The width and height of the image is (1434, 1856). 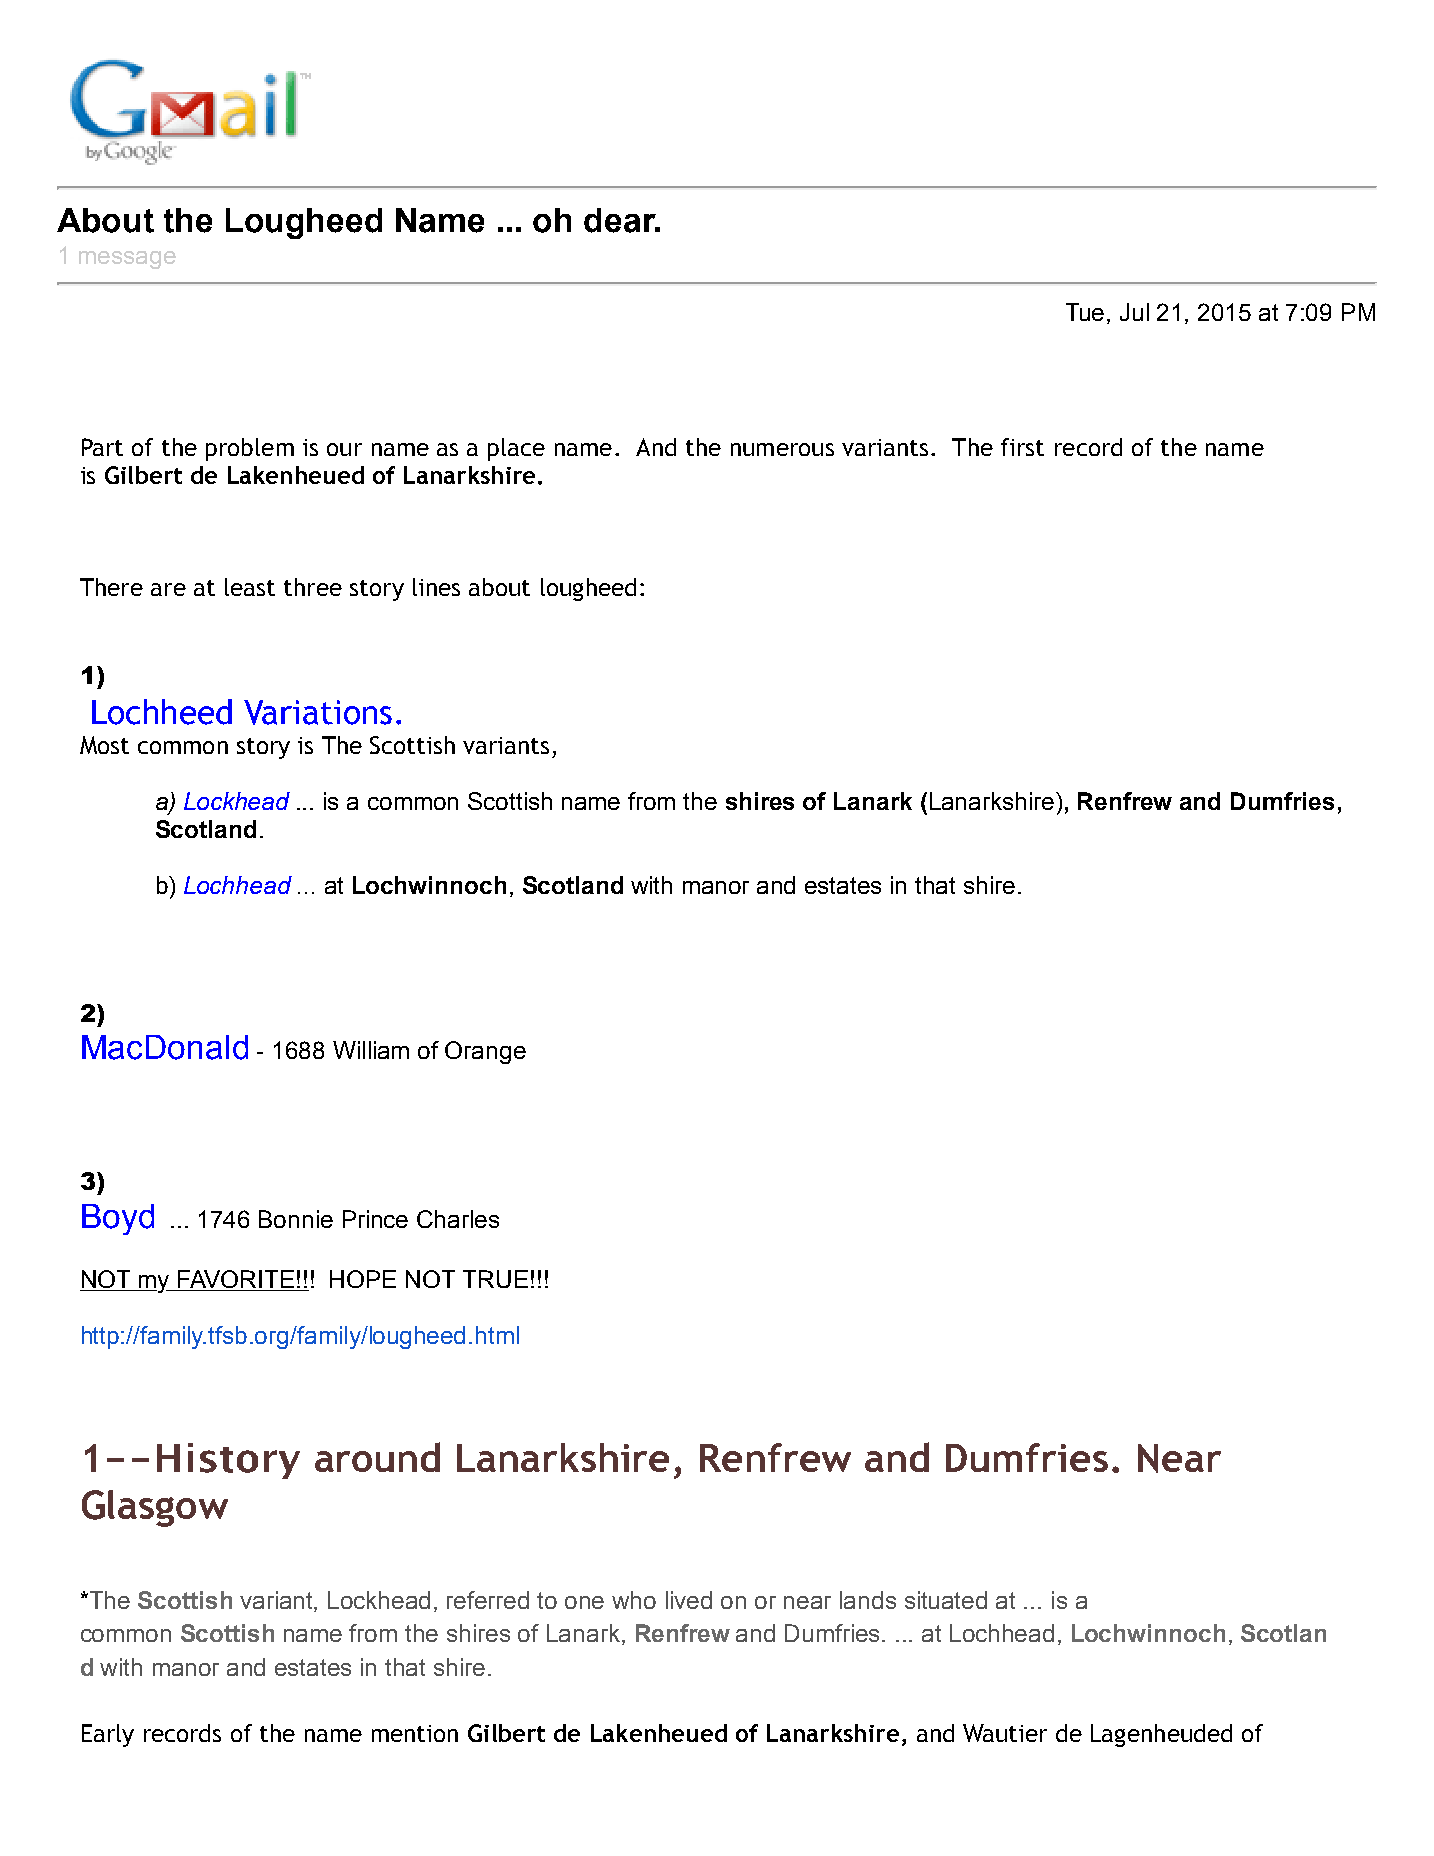 What do you see at coordinates (250, 587) in the image?
I see `least` at bounding box center [250, 587].
